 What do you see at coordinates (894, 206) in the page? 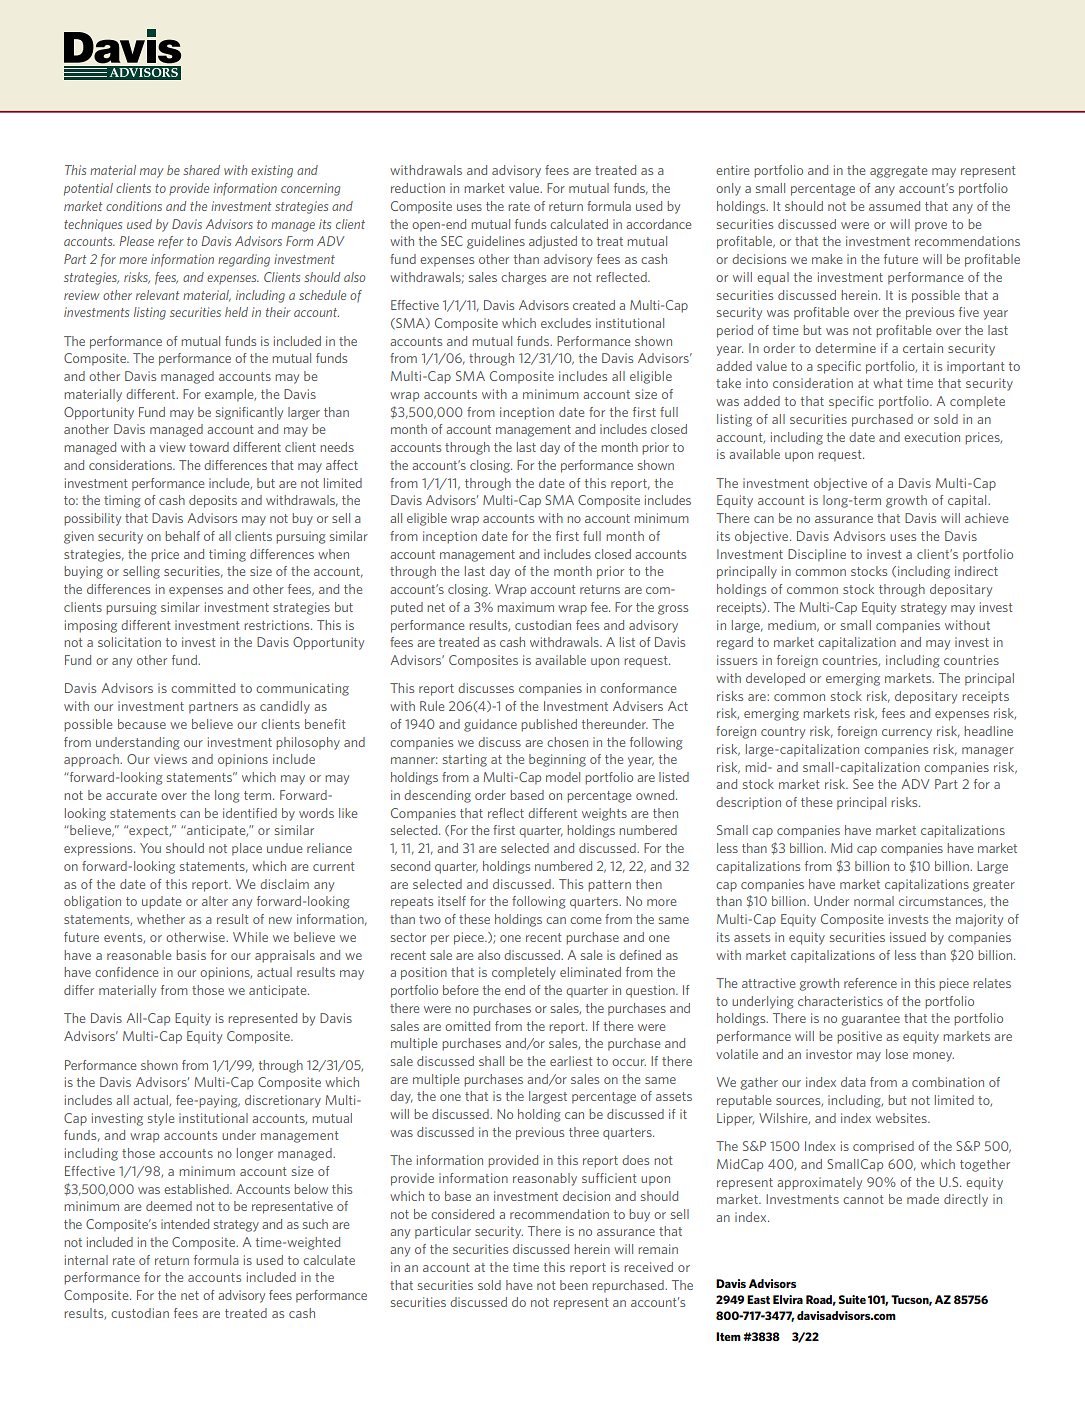
I see `assumed` at bounding box center [894, 206].
